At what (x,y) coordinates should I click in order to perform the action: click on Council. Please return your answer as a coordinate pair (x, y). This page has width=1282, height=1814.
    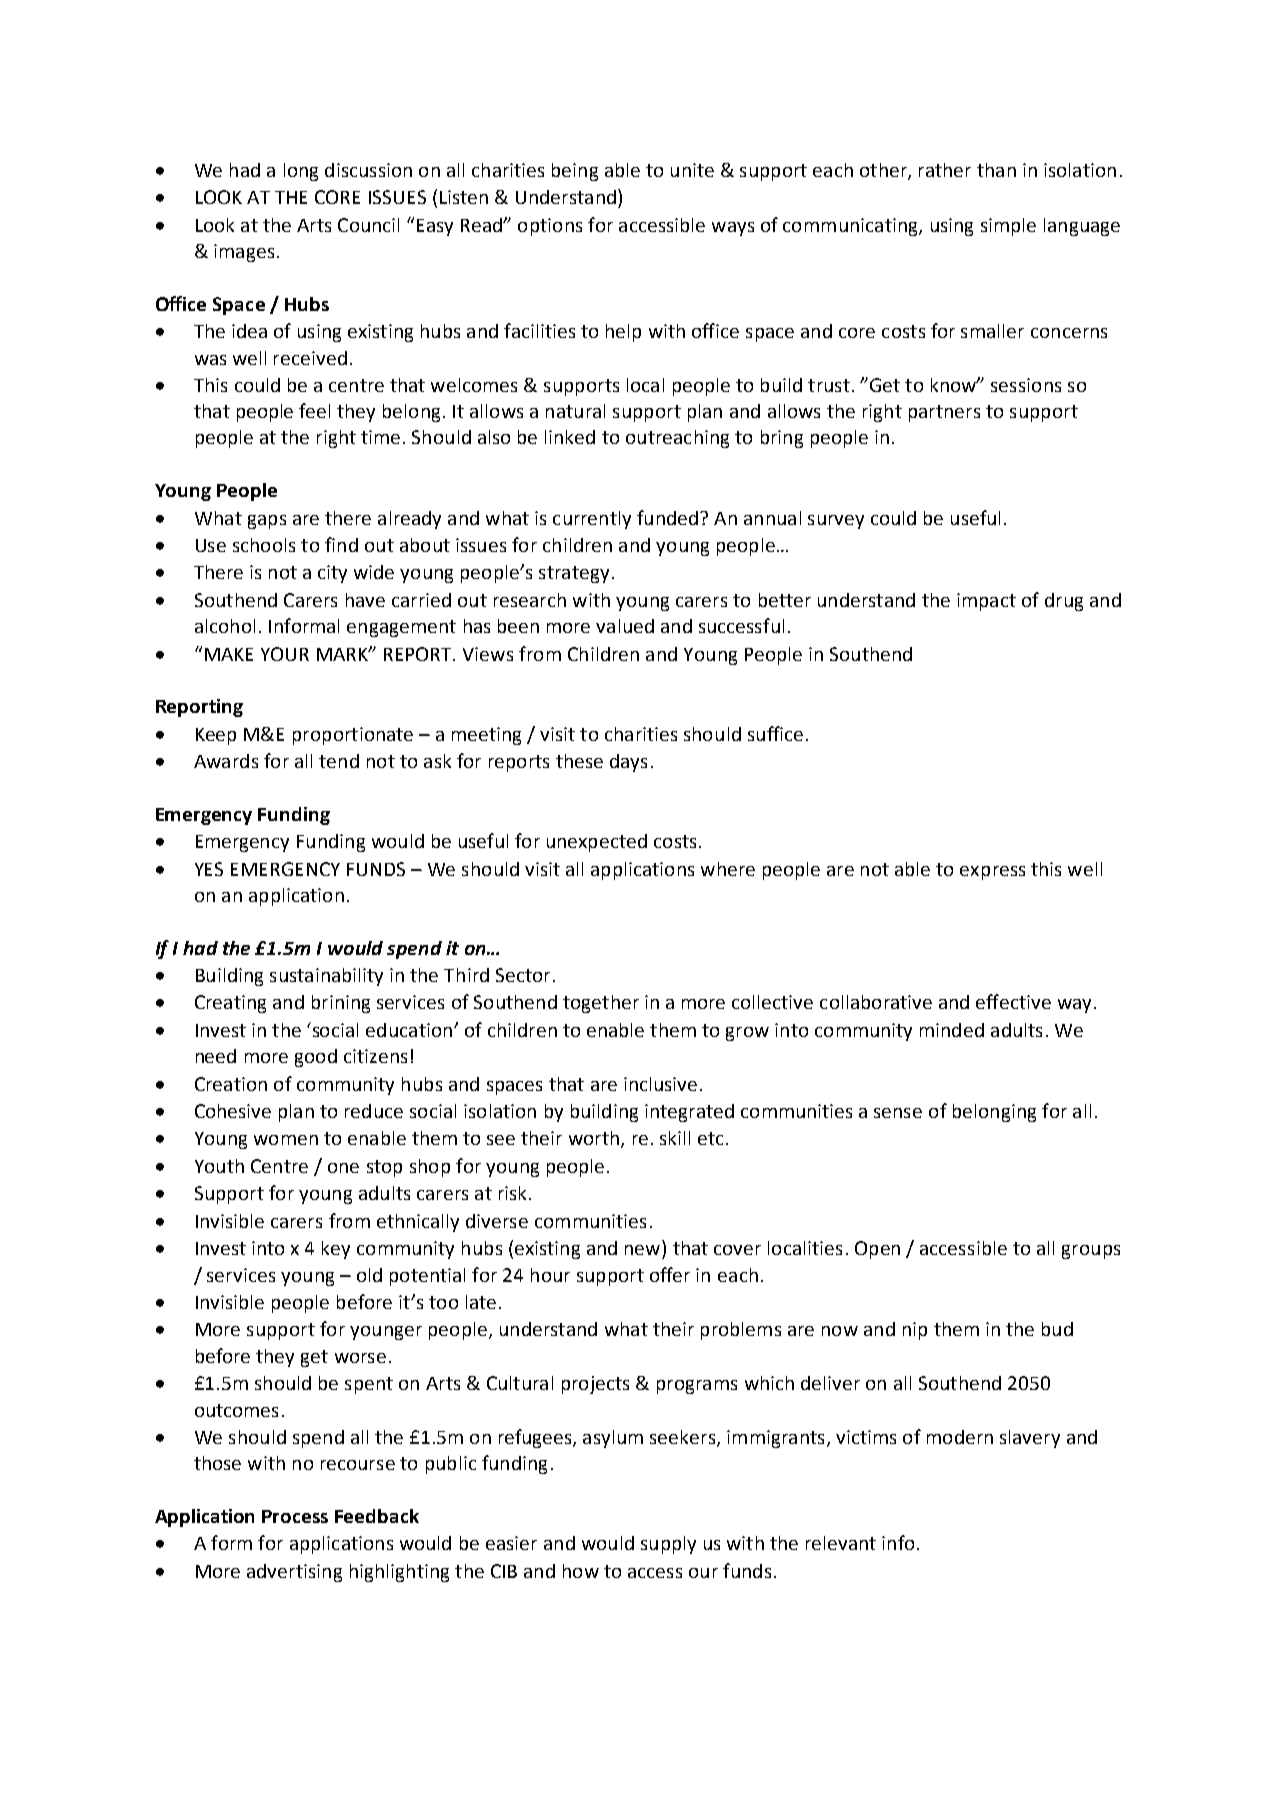
    Looking at the image, I should click on (368, 225).
